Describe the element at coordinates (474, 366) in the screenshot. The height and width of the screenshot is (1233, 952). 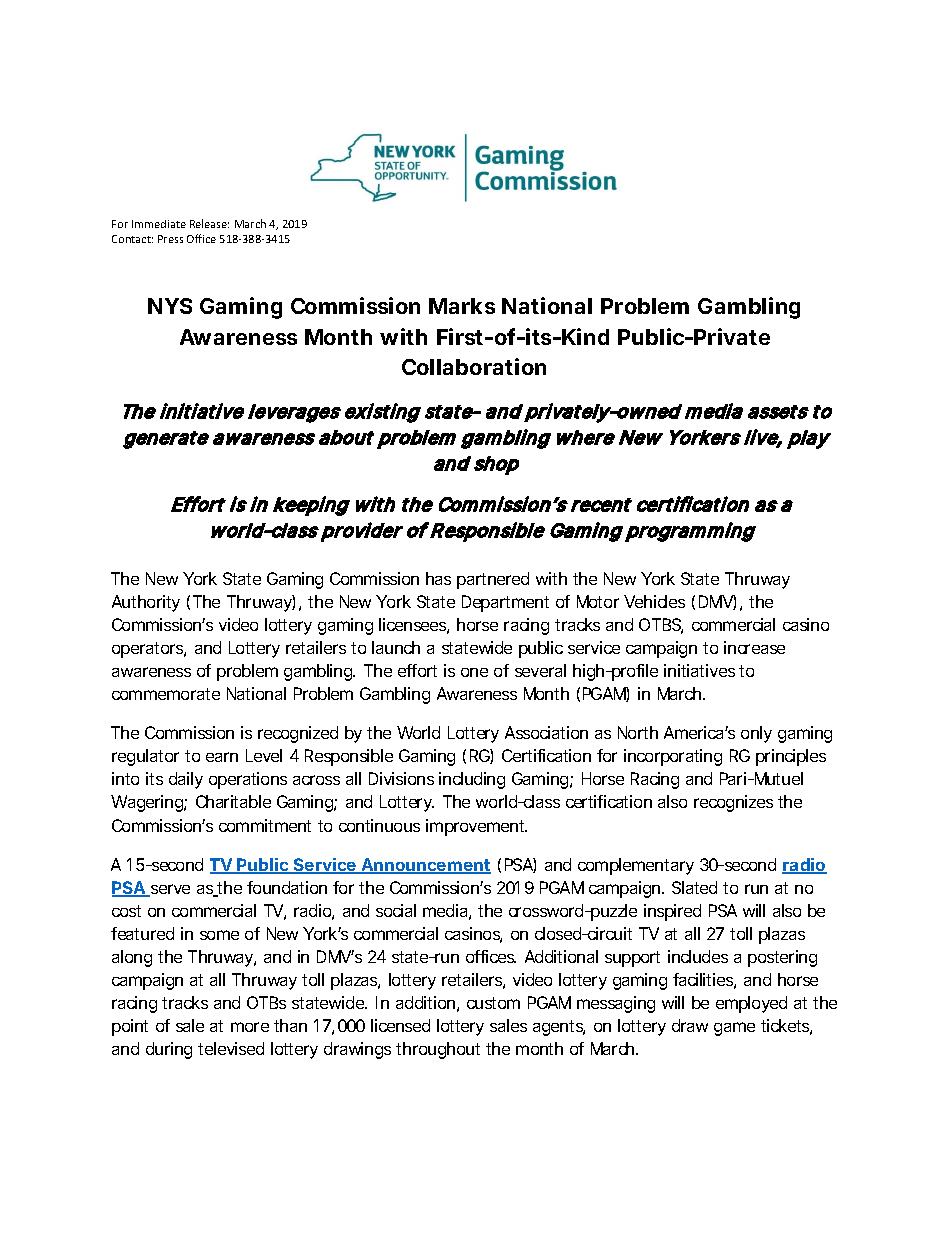
I see `Collaboration` at that location.
